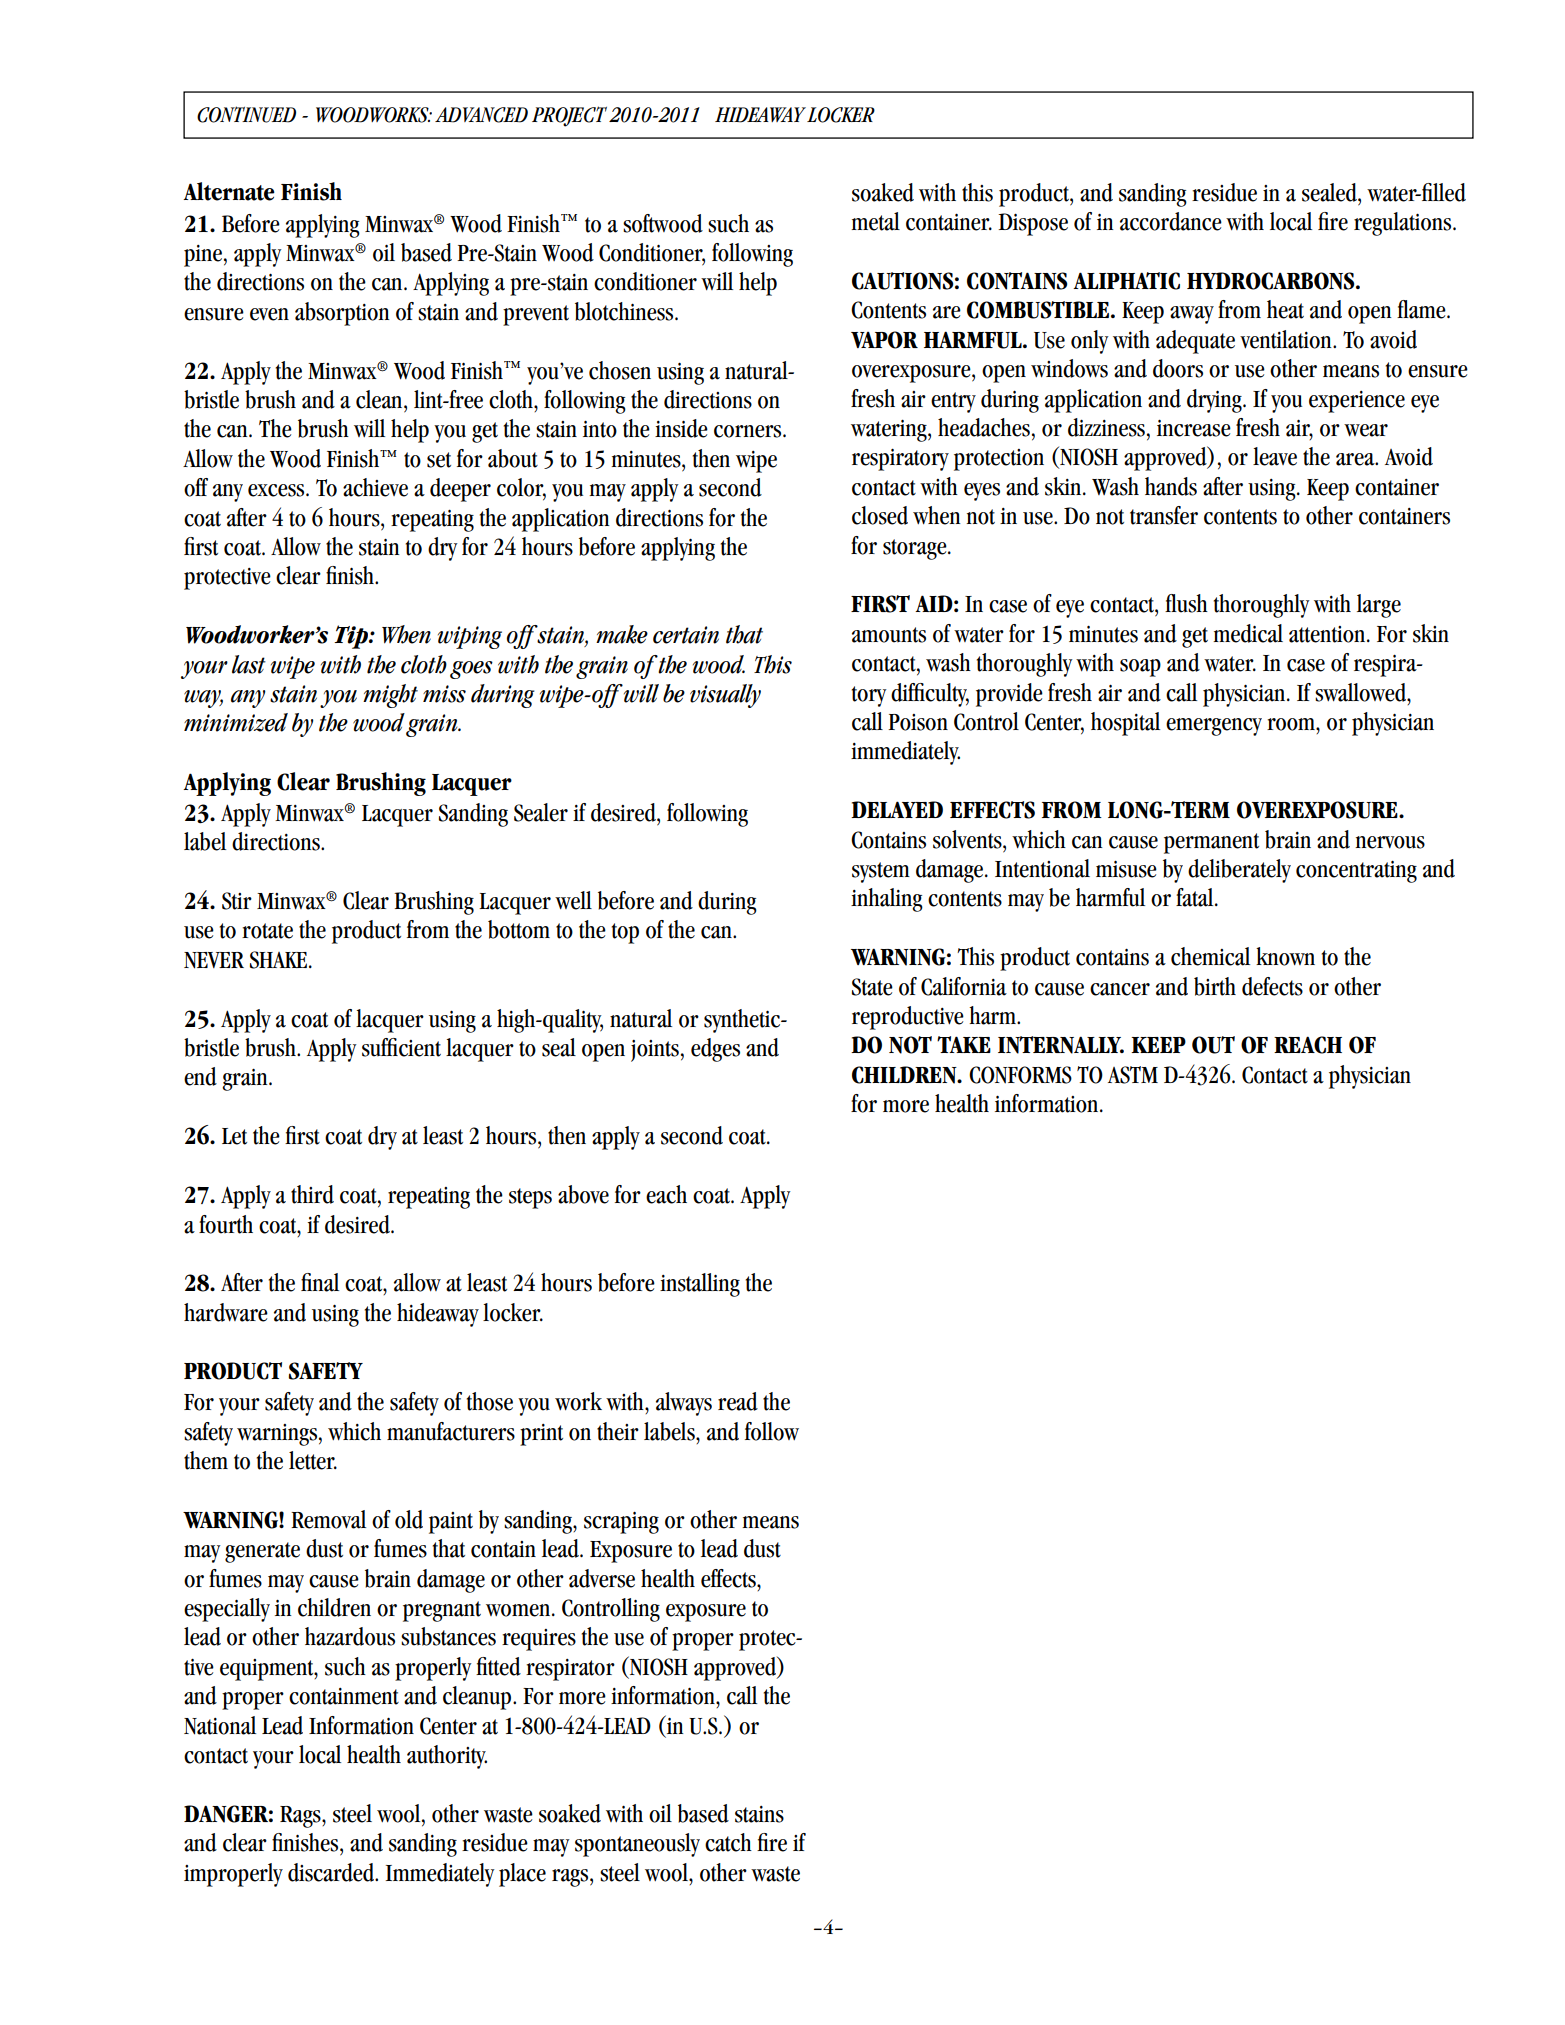  I want to click on letter, so click(313, 1460).
